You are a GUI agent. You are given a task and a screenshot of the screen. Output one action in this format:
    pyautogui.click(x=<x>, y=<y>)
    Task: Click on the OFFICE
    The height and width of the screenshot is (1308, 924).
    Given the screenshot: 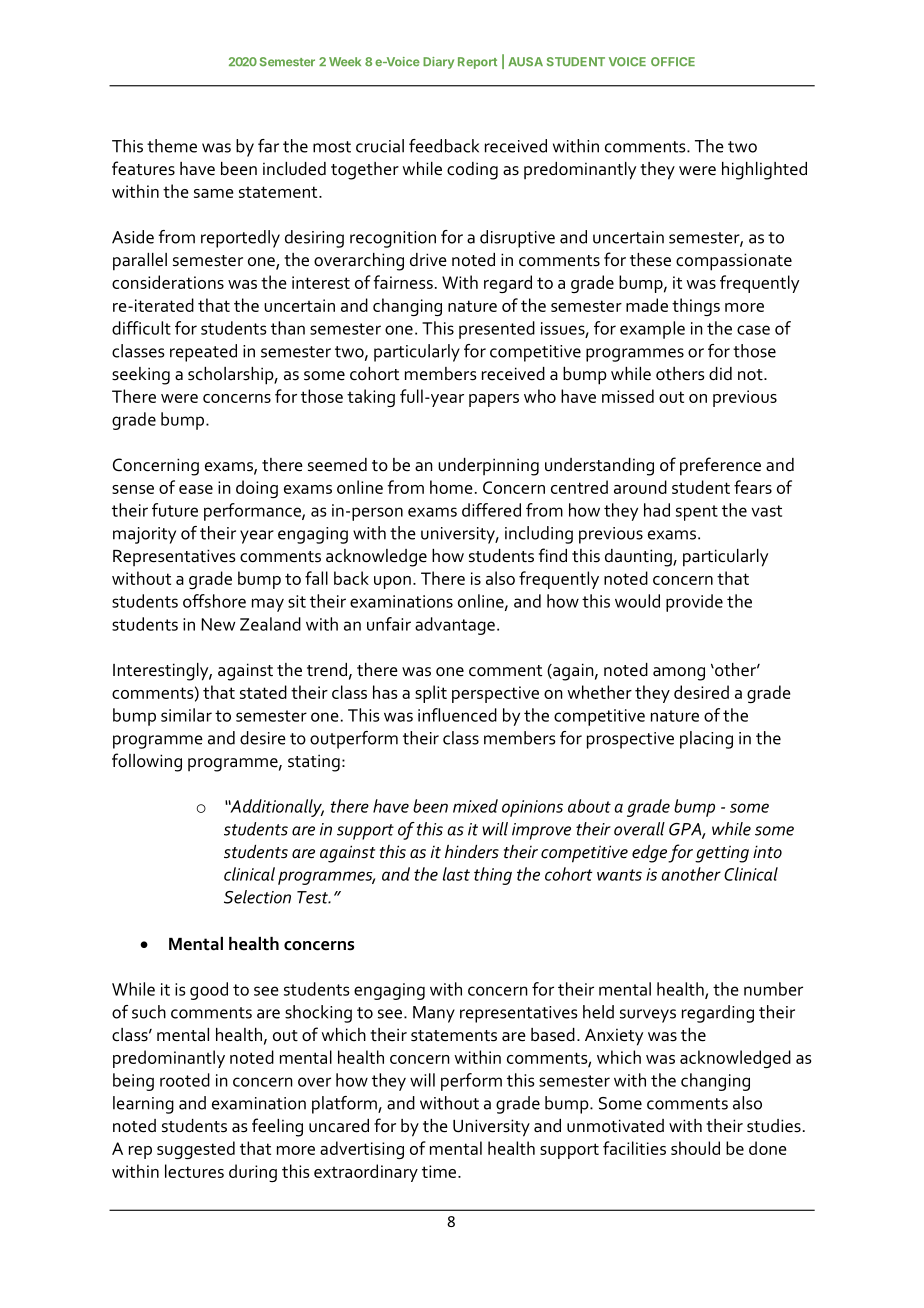 What is the action you would take?
    pyautogui.click(x=673, y=61)
